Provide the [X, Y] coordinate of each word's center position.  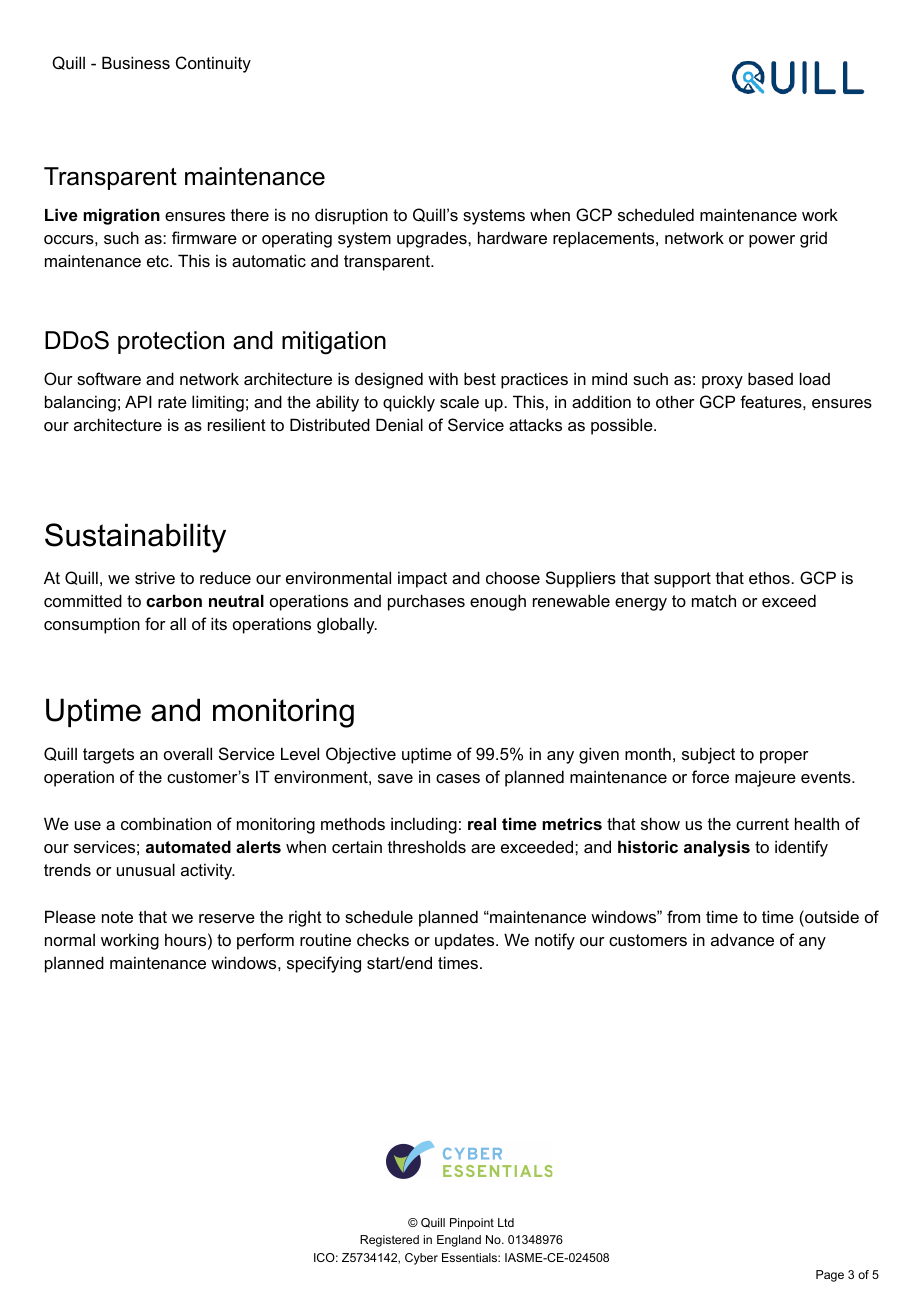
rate [172, 402]
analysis [717, 848]
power [772, 241]
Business [136, 62]
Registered [389, 1241]
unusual [146, 869]
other [675, 401]
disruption [351, 216]
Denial [399, 424]
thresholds [427, 846]
